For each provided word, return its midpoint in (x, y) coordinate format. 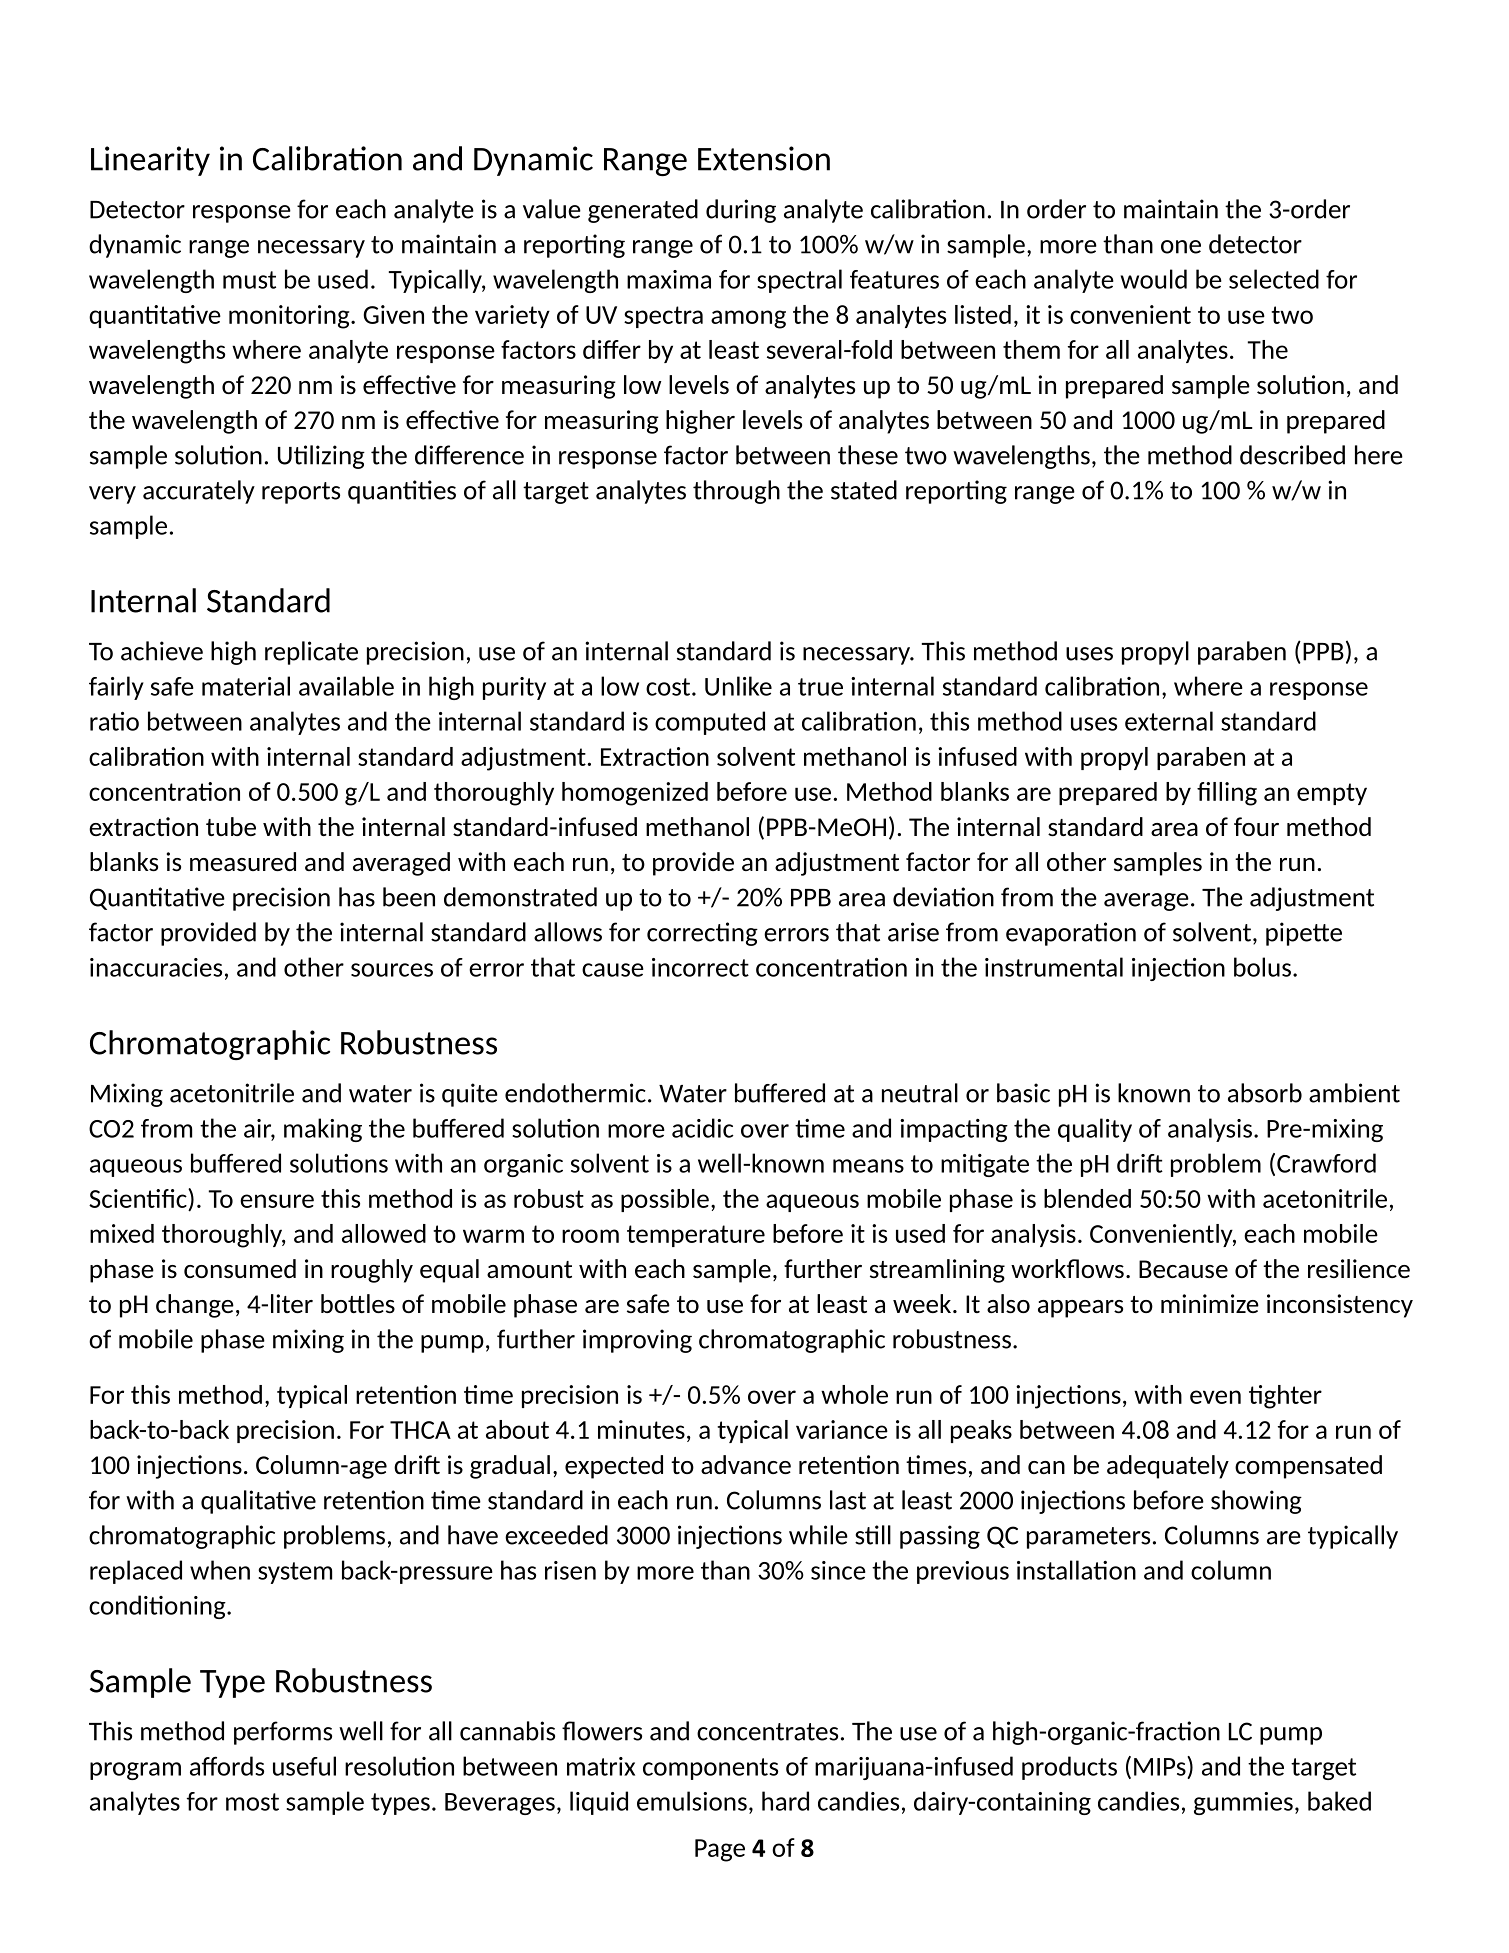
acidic (703, 1128)
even (1215, 1397)
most (252, 1802)
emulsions (692, 1801)
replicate (311, 653)
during (741, 211)
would (1154, 279)
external (1169, 721)
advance (746, 1464)
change (195, 1306)
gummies (1243, 1803)
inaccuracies (156, 967)
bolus (1262, 967)
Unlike (738, 686)
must (249, 280)
